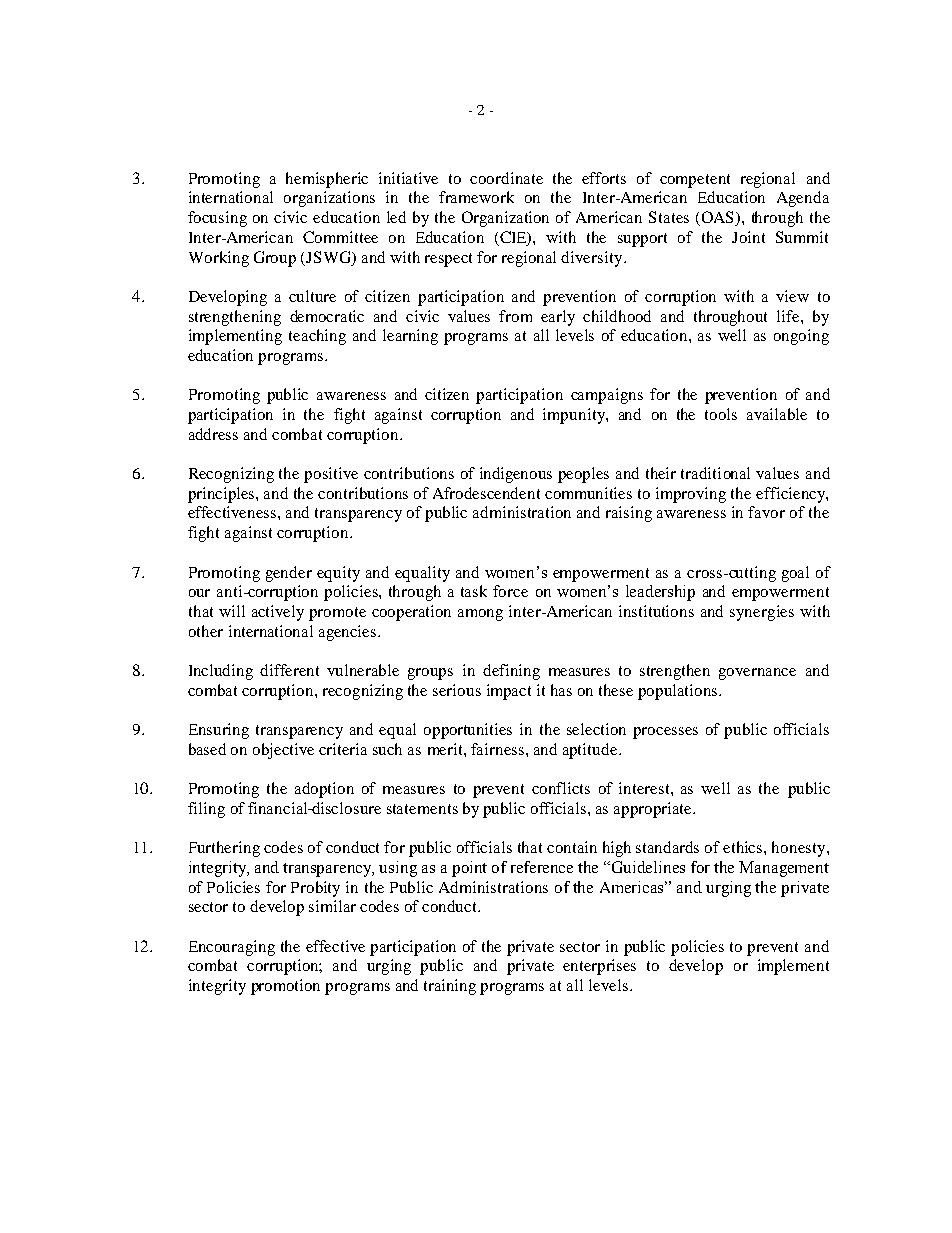 Image resolution: width=952 pixels, height=1233 pixels. Describe the element at coordinates (665, 733) in the page. I see `processes` at that location.
